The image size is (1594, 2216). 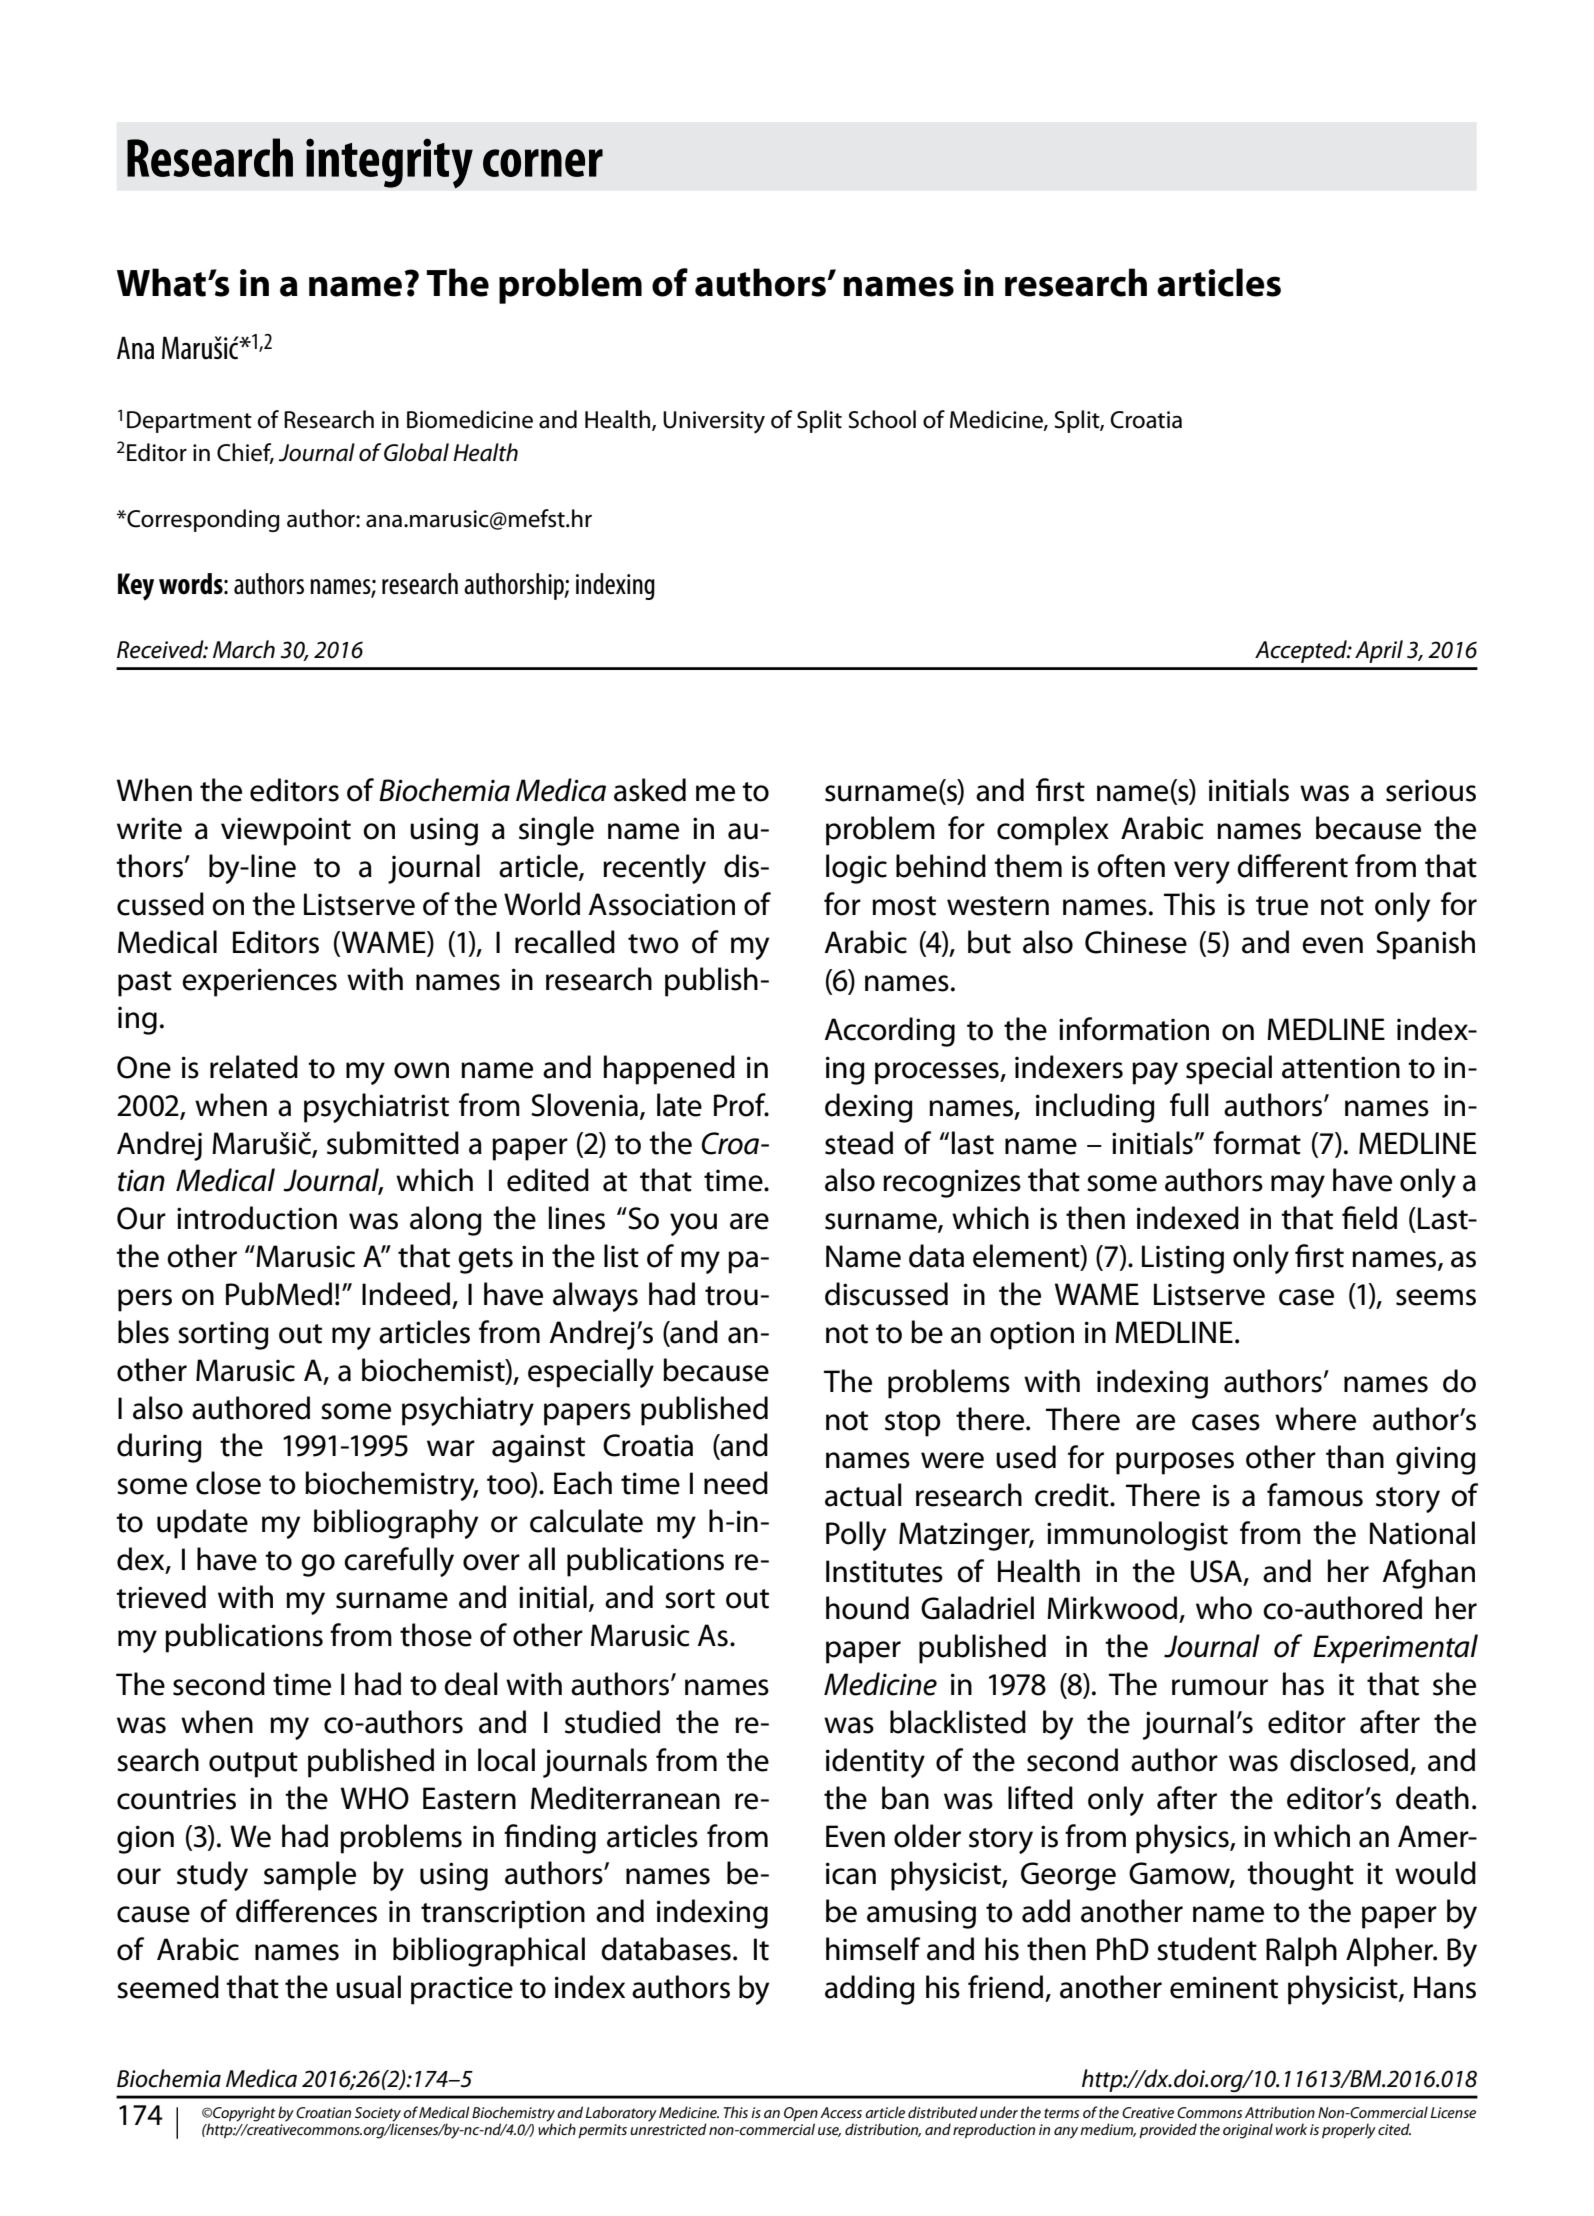 What do you see at coordinates (259, 982) in the document?
I see `experiences` at bounding box center [259, 982].
